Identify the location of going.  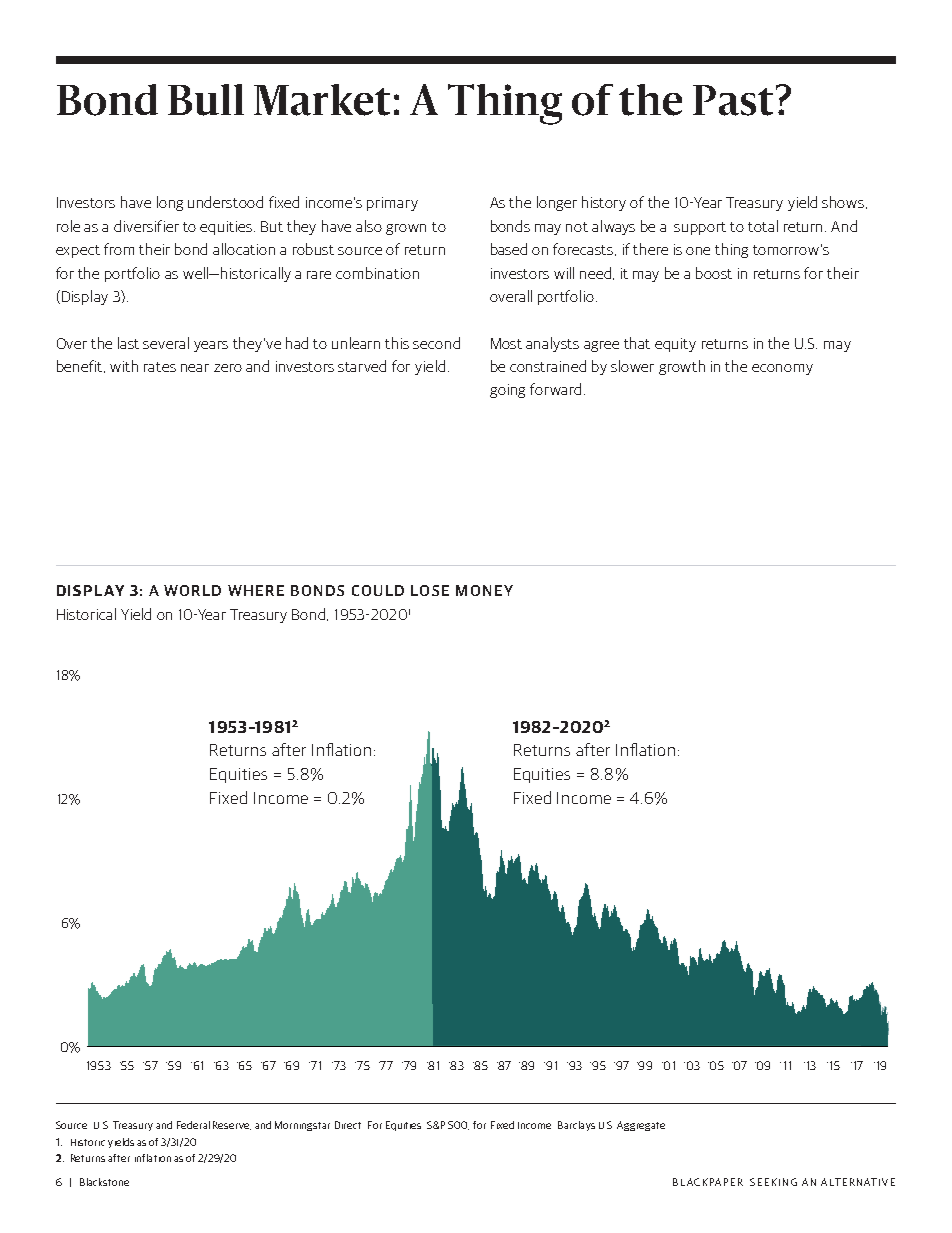
(507, 391).
